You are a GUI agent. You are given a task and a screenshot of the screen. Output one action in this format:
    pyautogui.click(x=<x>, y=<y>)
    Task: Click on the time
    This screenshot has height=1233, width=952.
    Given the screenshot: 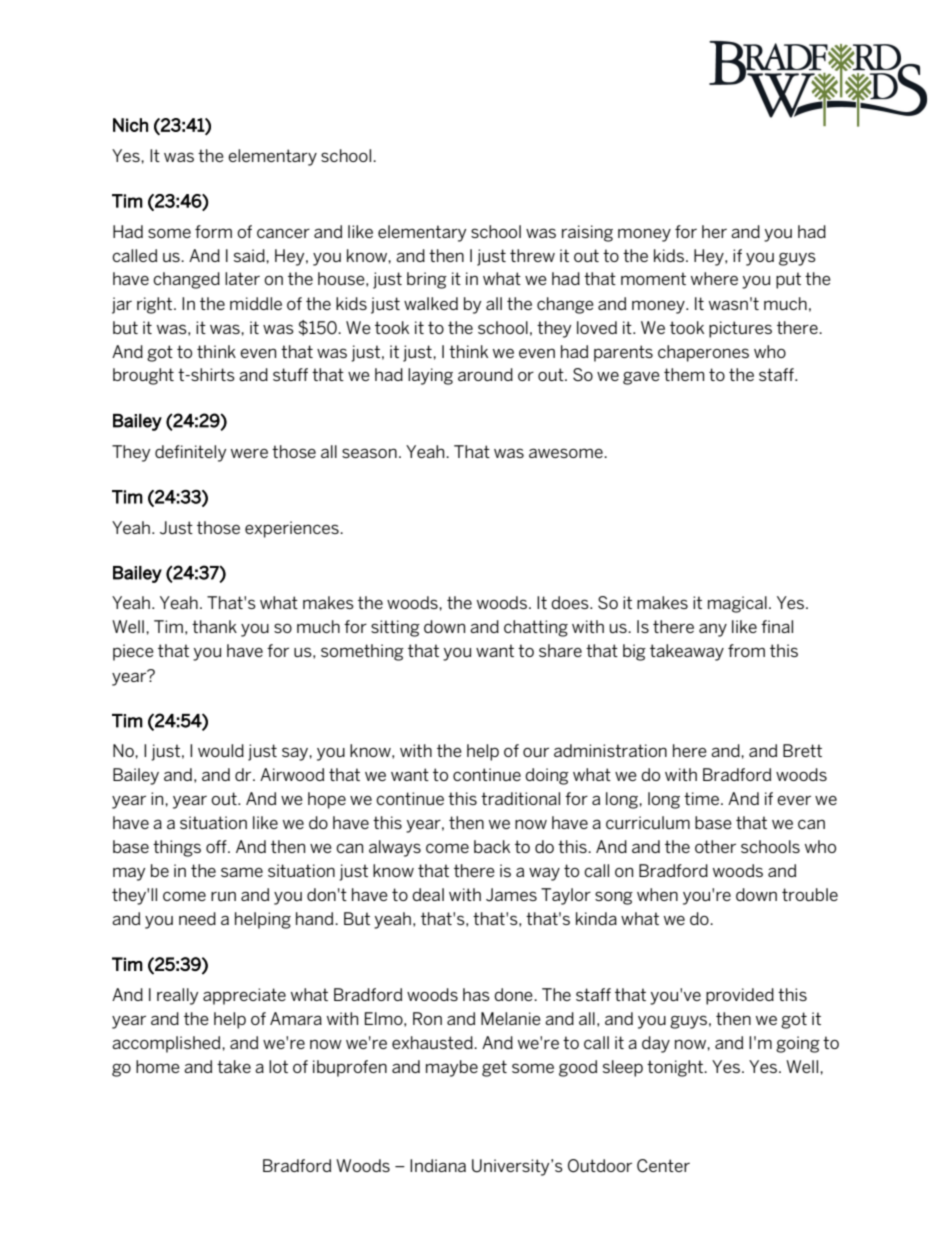 What is the action you would take?
    pyautogui.click(x=701, y=798)
